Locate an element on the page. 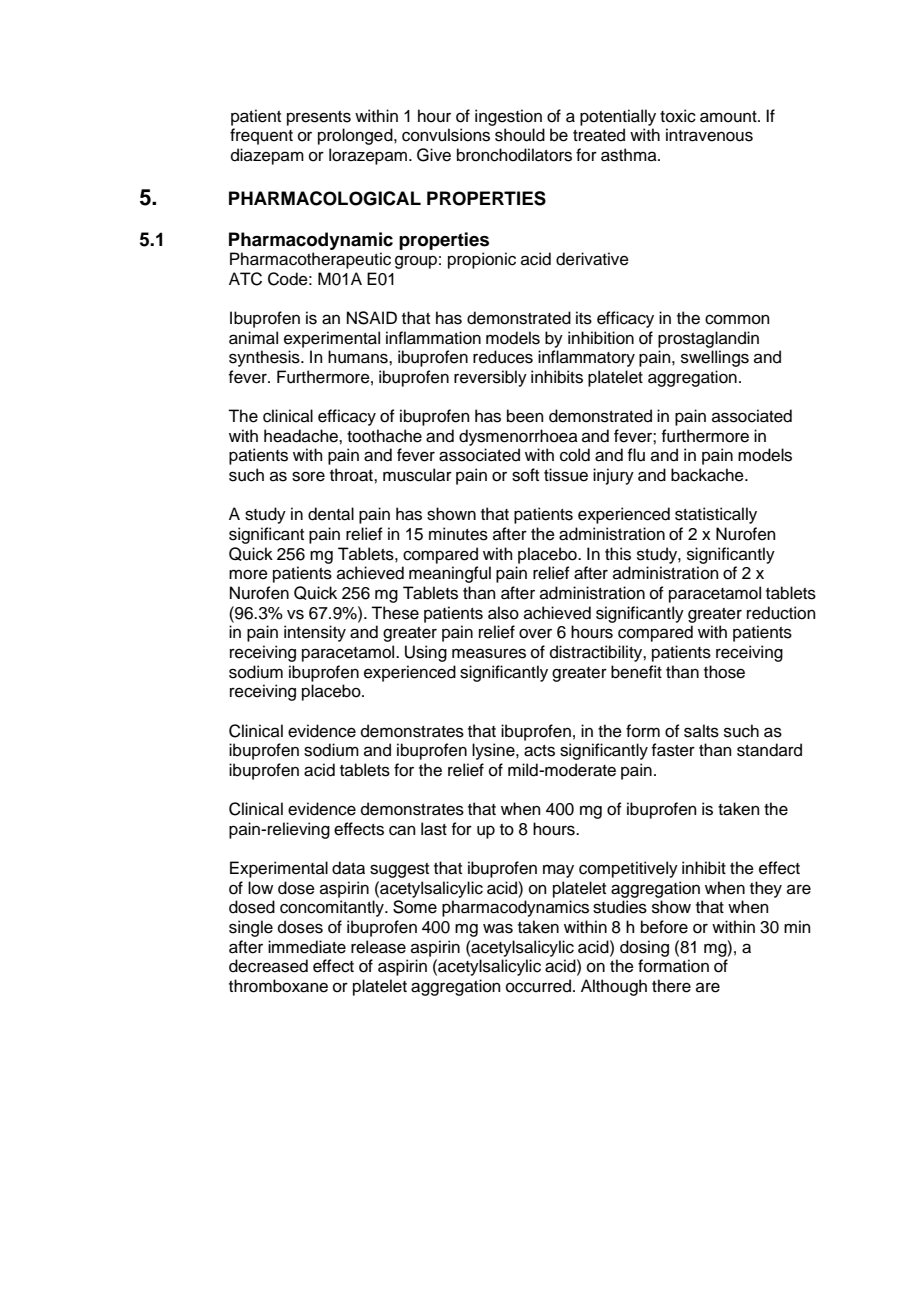  common is located at coordinates (737, 319).
